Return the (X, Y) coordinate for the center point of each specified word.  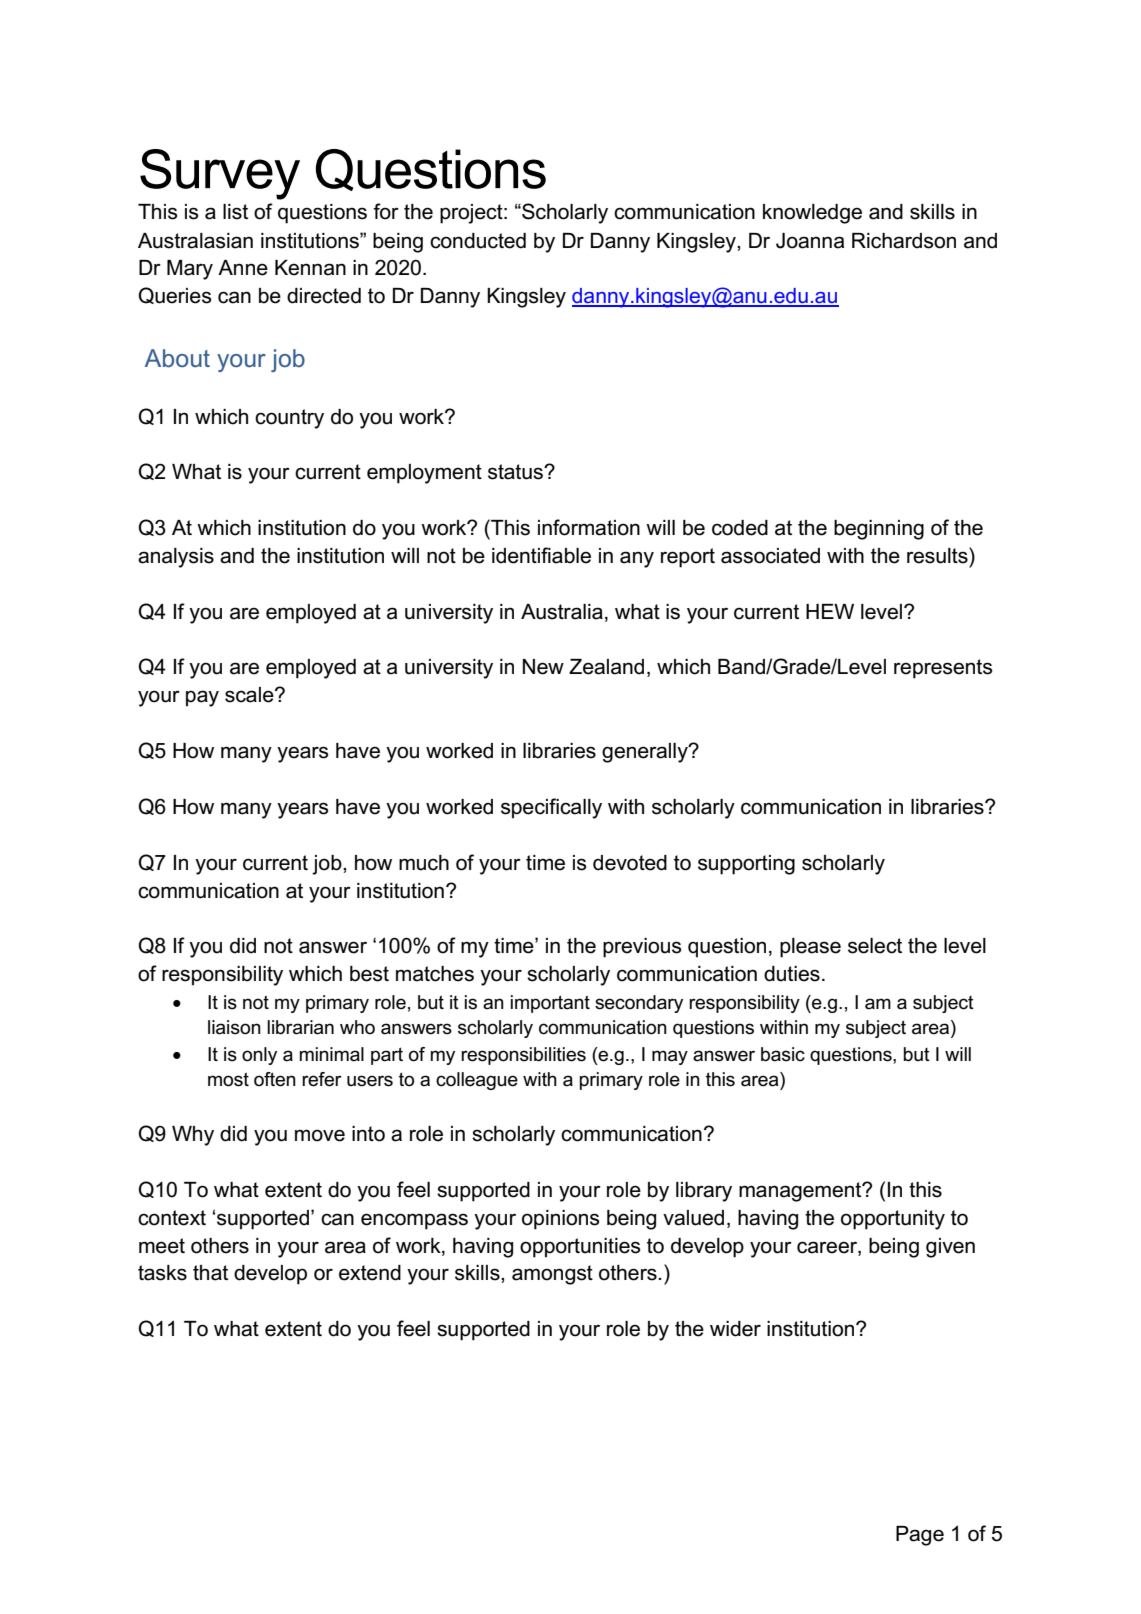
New (543, 667)
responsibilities (523, 1056)
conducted (478, 241)
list (235, 212)
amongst (552, 1275)
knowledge (812, 214)
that (210, 1273)
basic (783, 1054)
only (259, 1056)
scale (250, 695)
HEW (830, 611)
